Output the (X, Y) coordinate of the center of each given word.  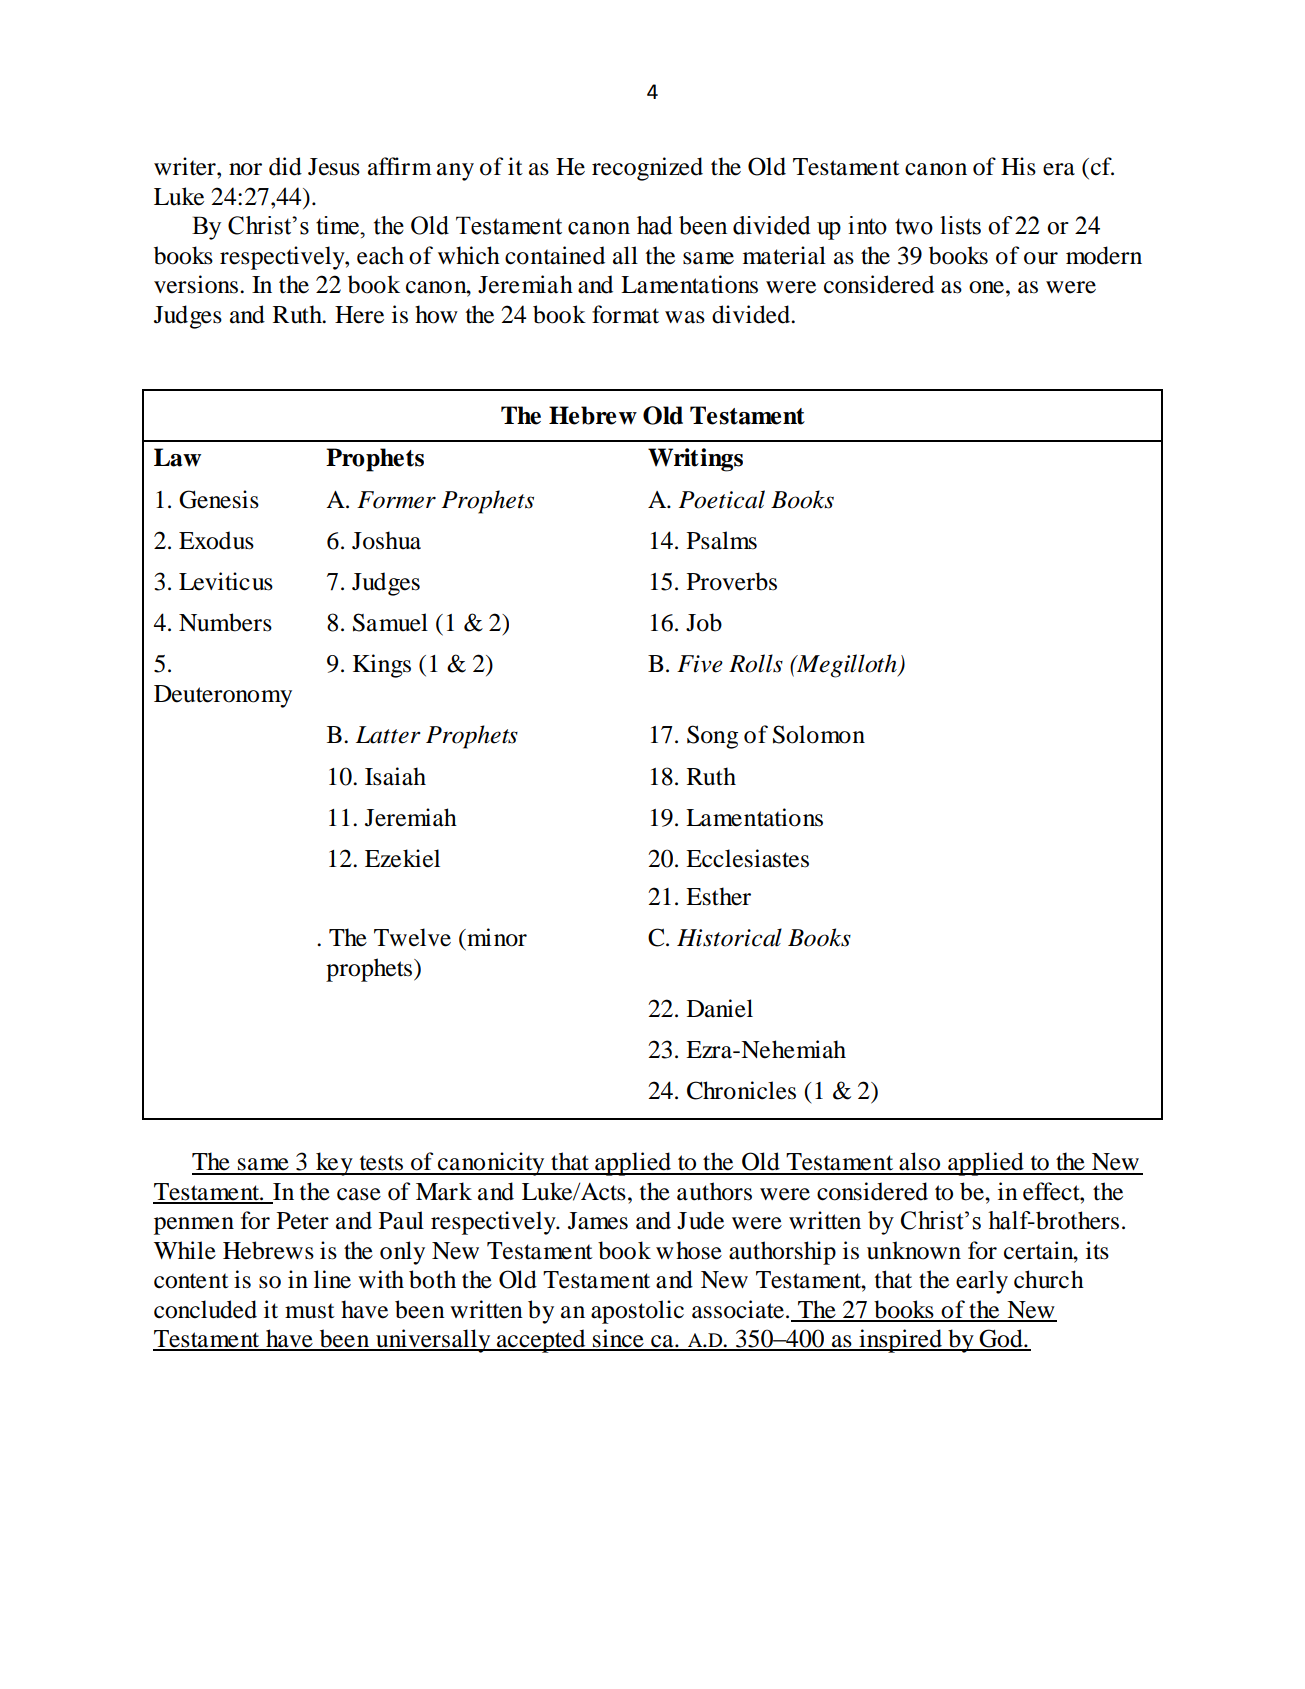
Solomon (819, 734)
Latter (388, 735)
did (285, 166)
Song (712, 737)
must (310, 1311)
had (655, 225)
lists (960, 225)
